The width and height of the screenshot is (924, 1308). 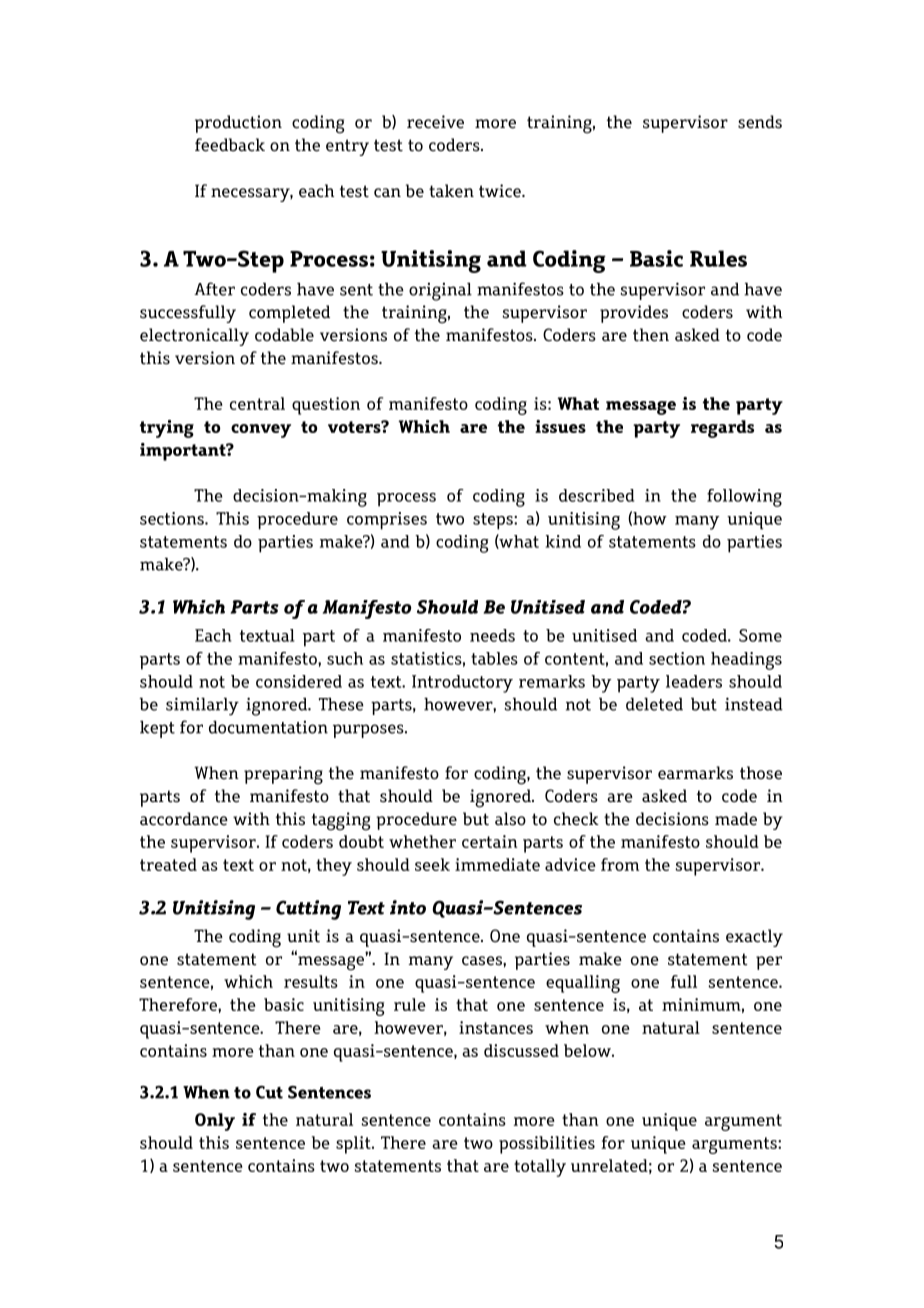 What do you see at coordinates (694, 681) in the screenshot?
I see `leaders` at bounding box center [694, 681].
